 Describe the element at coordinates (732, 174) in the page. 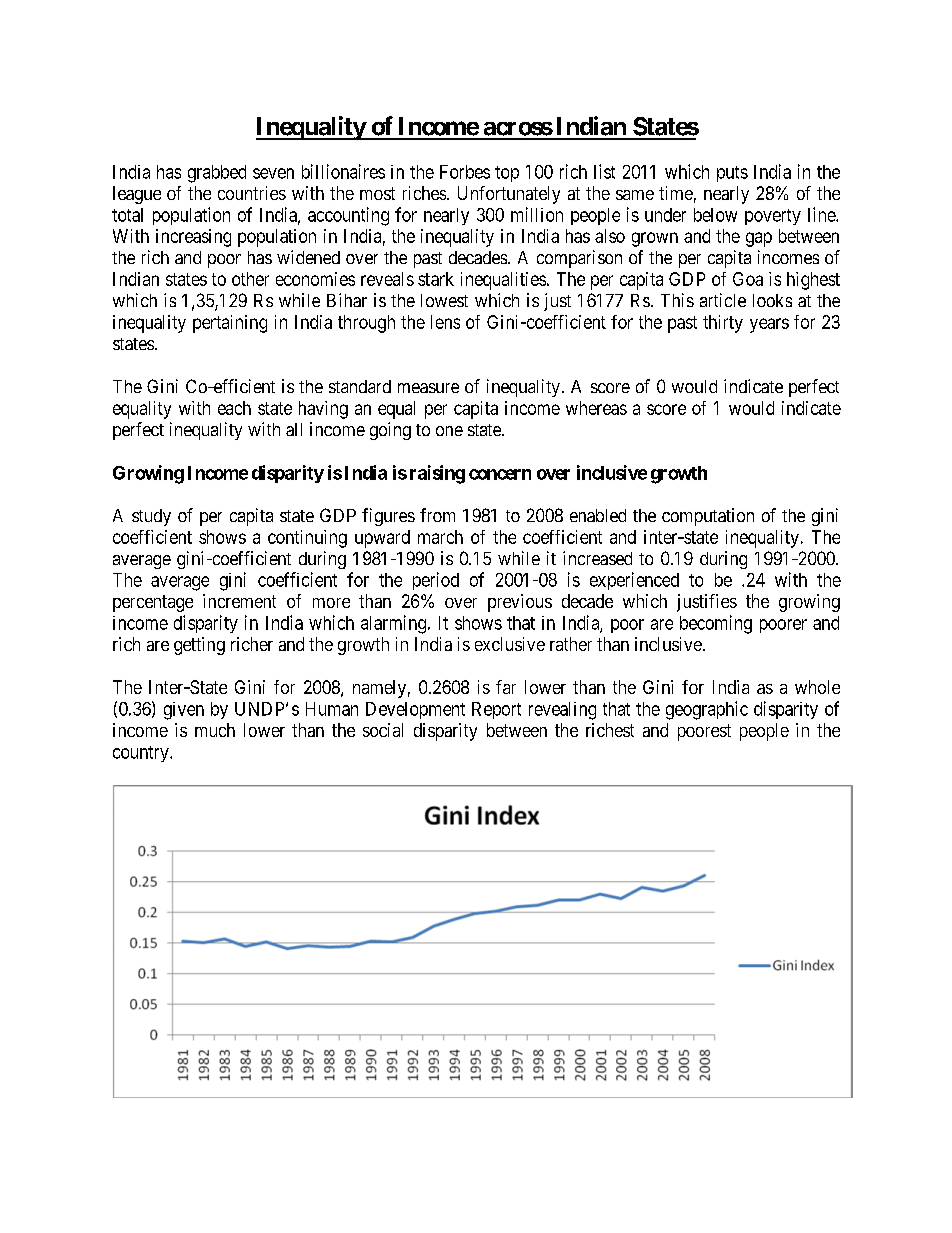

I see `puts` at that location.
